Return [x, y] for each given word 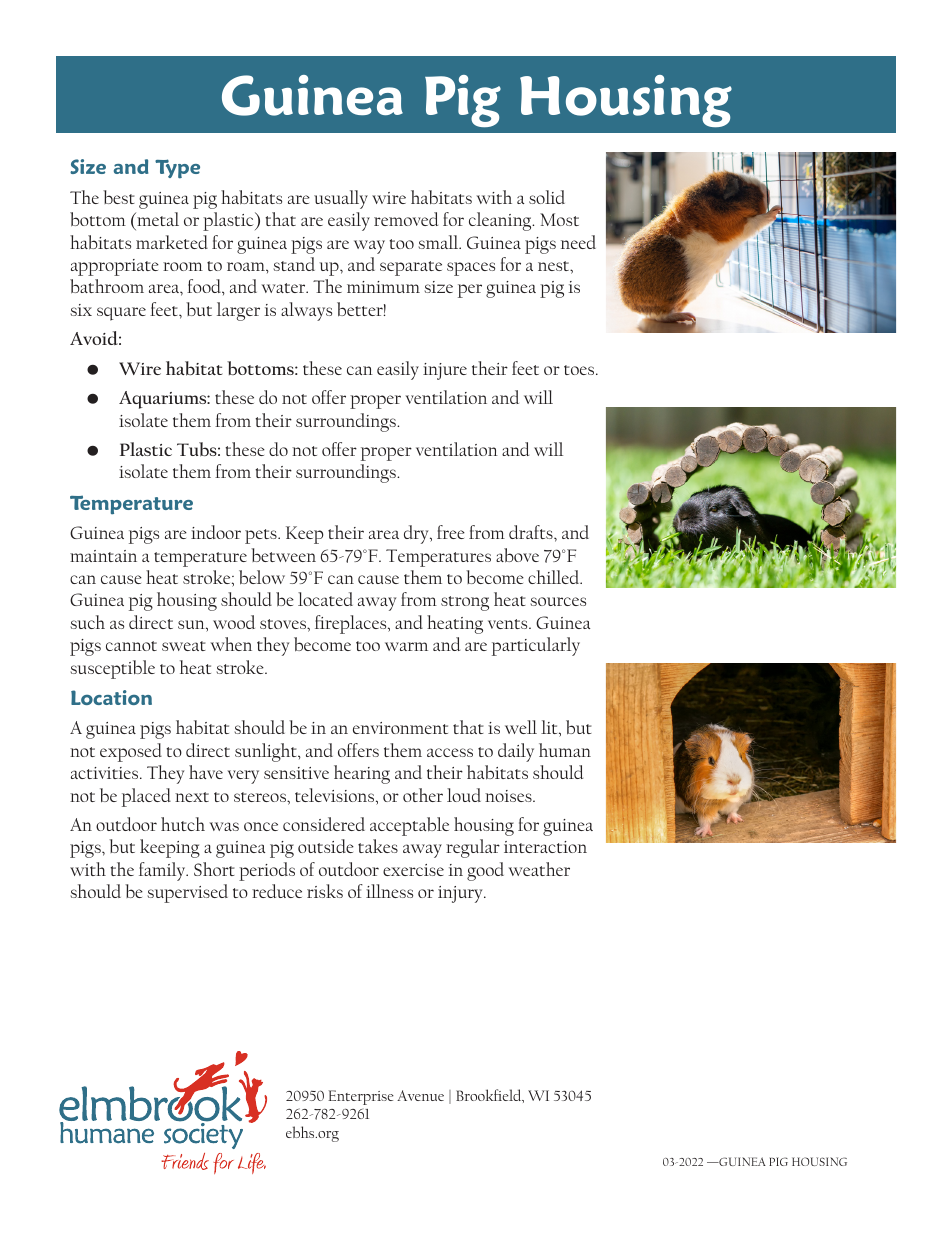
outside [326, 846]
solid [547, 197]
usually [341, 199]
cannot [131, 646]
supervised [188, 893]
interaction [545, 847]
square [121, 314]
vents [509, 624]
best [119, 197]
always [306, 311]
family [163, 871]
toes [580, 370]
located [325, 599]
